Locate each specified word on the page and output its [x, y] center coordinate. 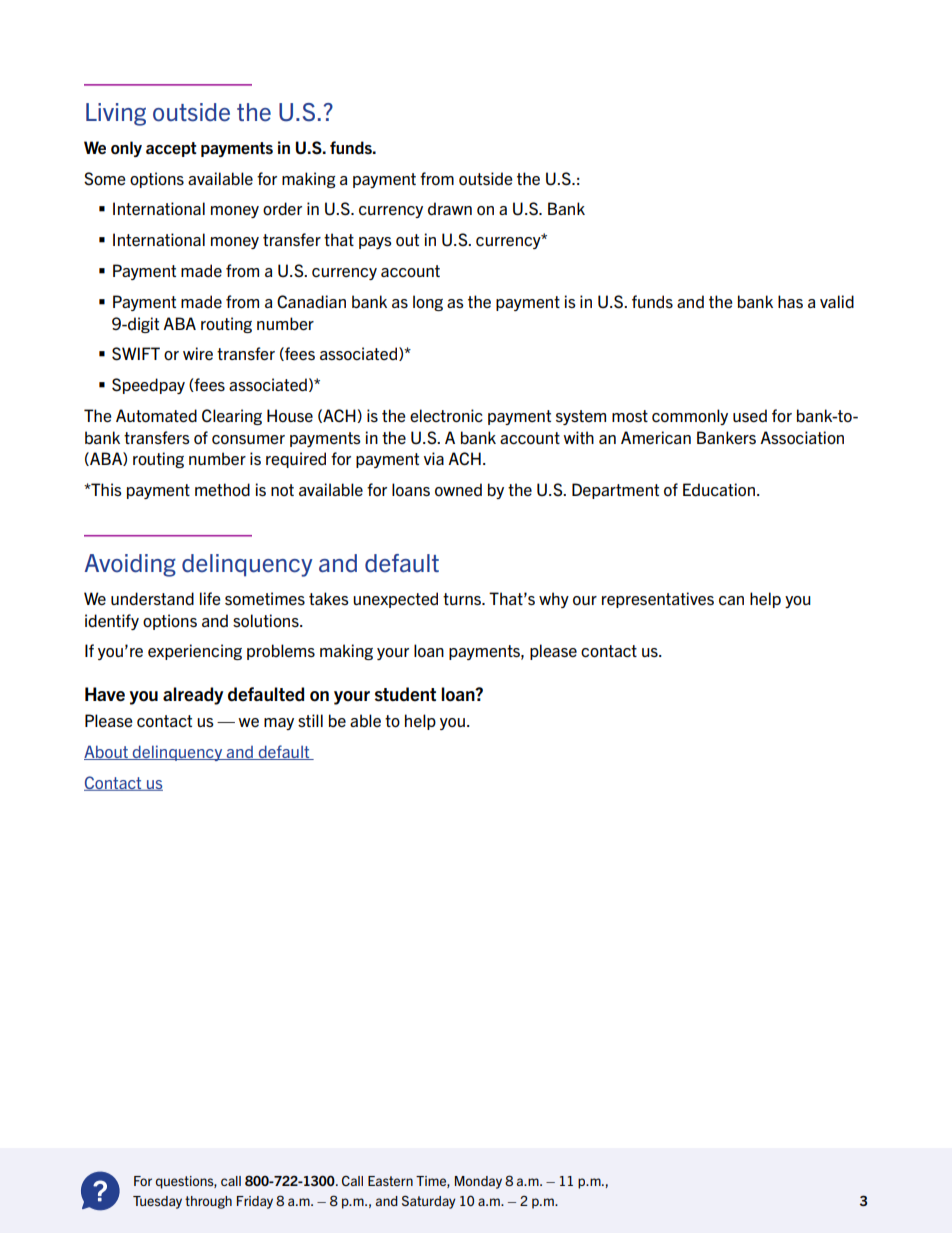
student [405, 694]
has [790, 302]
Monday [478, 1182]
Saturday [429, 1202]
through [208, 1202]
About [107, 752]
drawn [450, 209]
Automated [156, 416]
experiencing [195, 652]
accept [171, 149]
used [750, 416]
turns [463, 599]
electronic [446, 416]
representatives [658, 600]
